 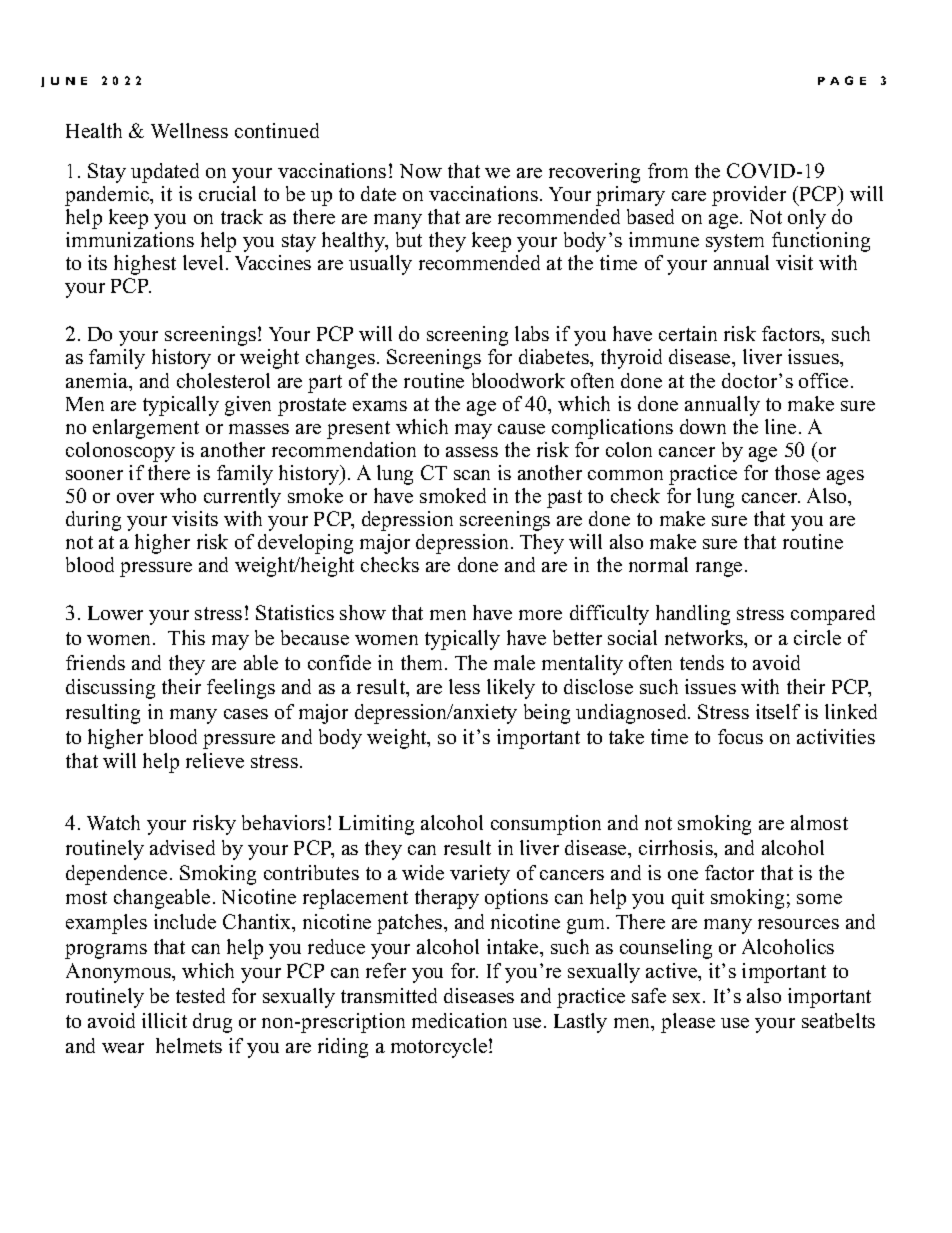 What do you see at coordinates (182, 847) in the screenshot?
I see `advised` at bounding box center [182, 847].
